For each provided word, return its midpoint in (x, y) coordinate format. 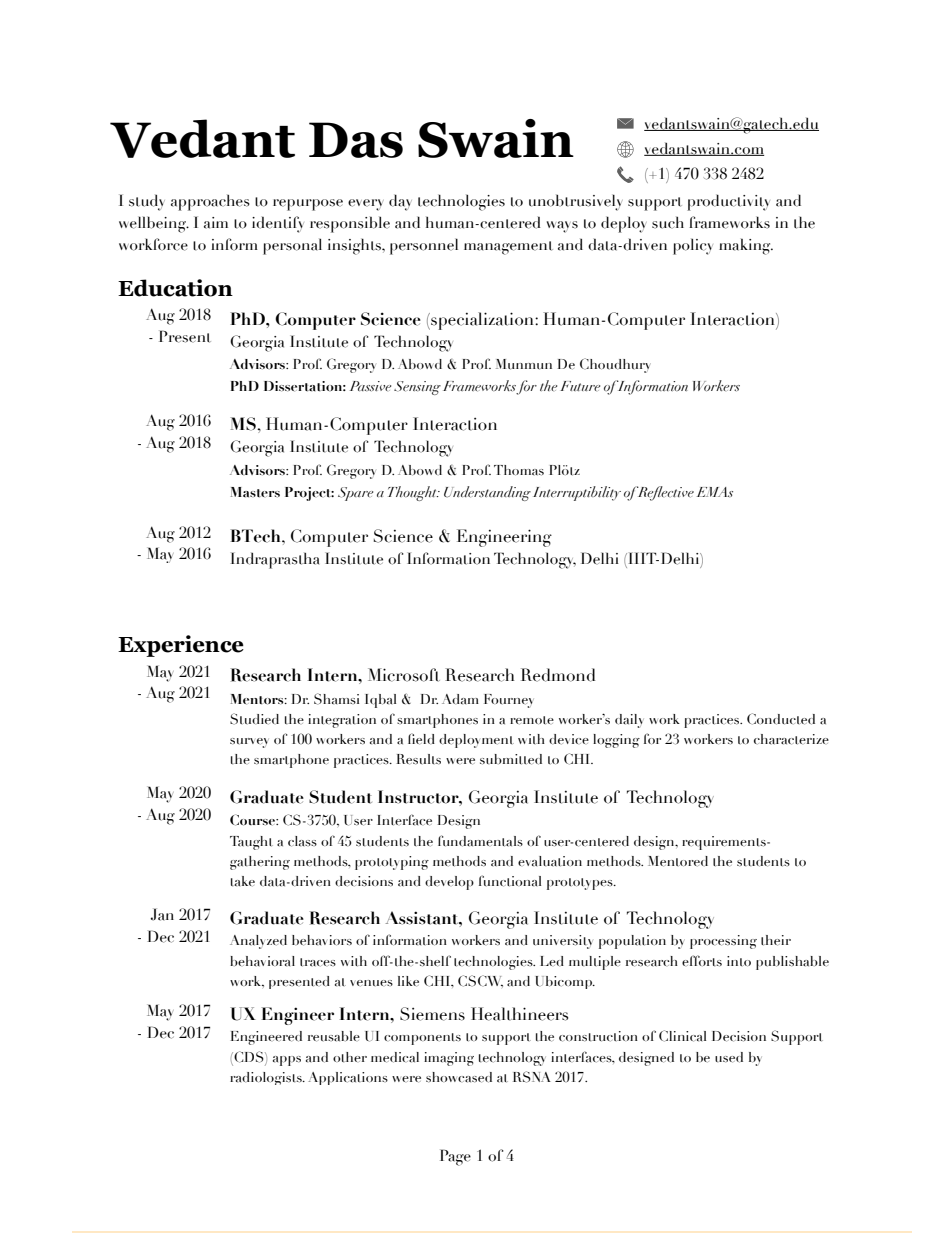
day (400, 202)
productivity (728, 202)
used (729, 1057)
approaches (210, 202)
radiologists (267, 1078)
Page (455, 1157)
